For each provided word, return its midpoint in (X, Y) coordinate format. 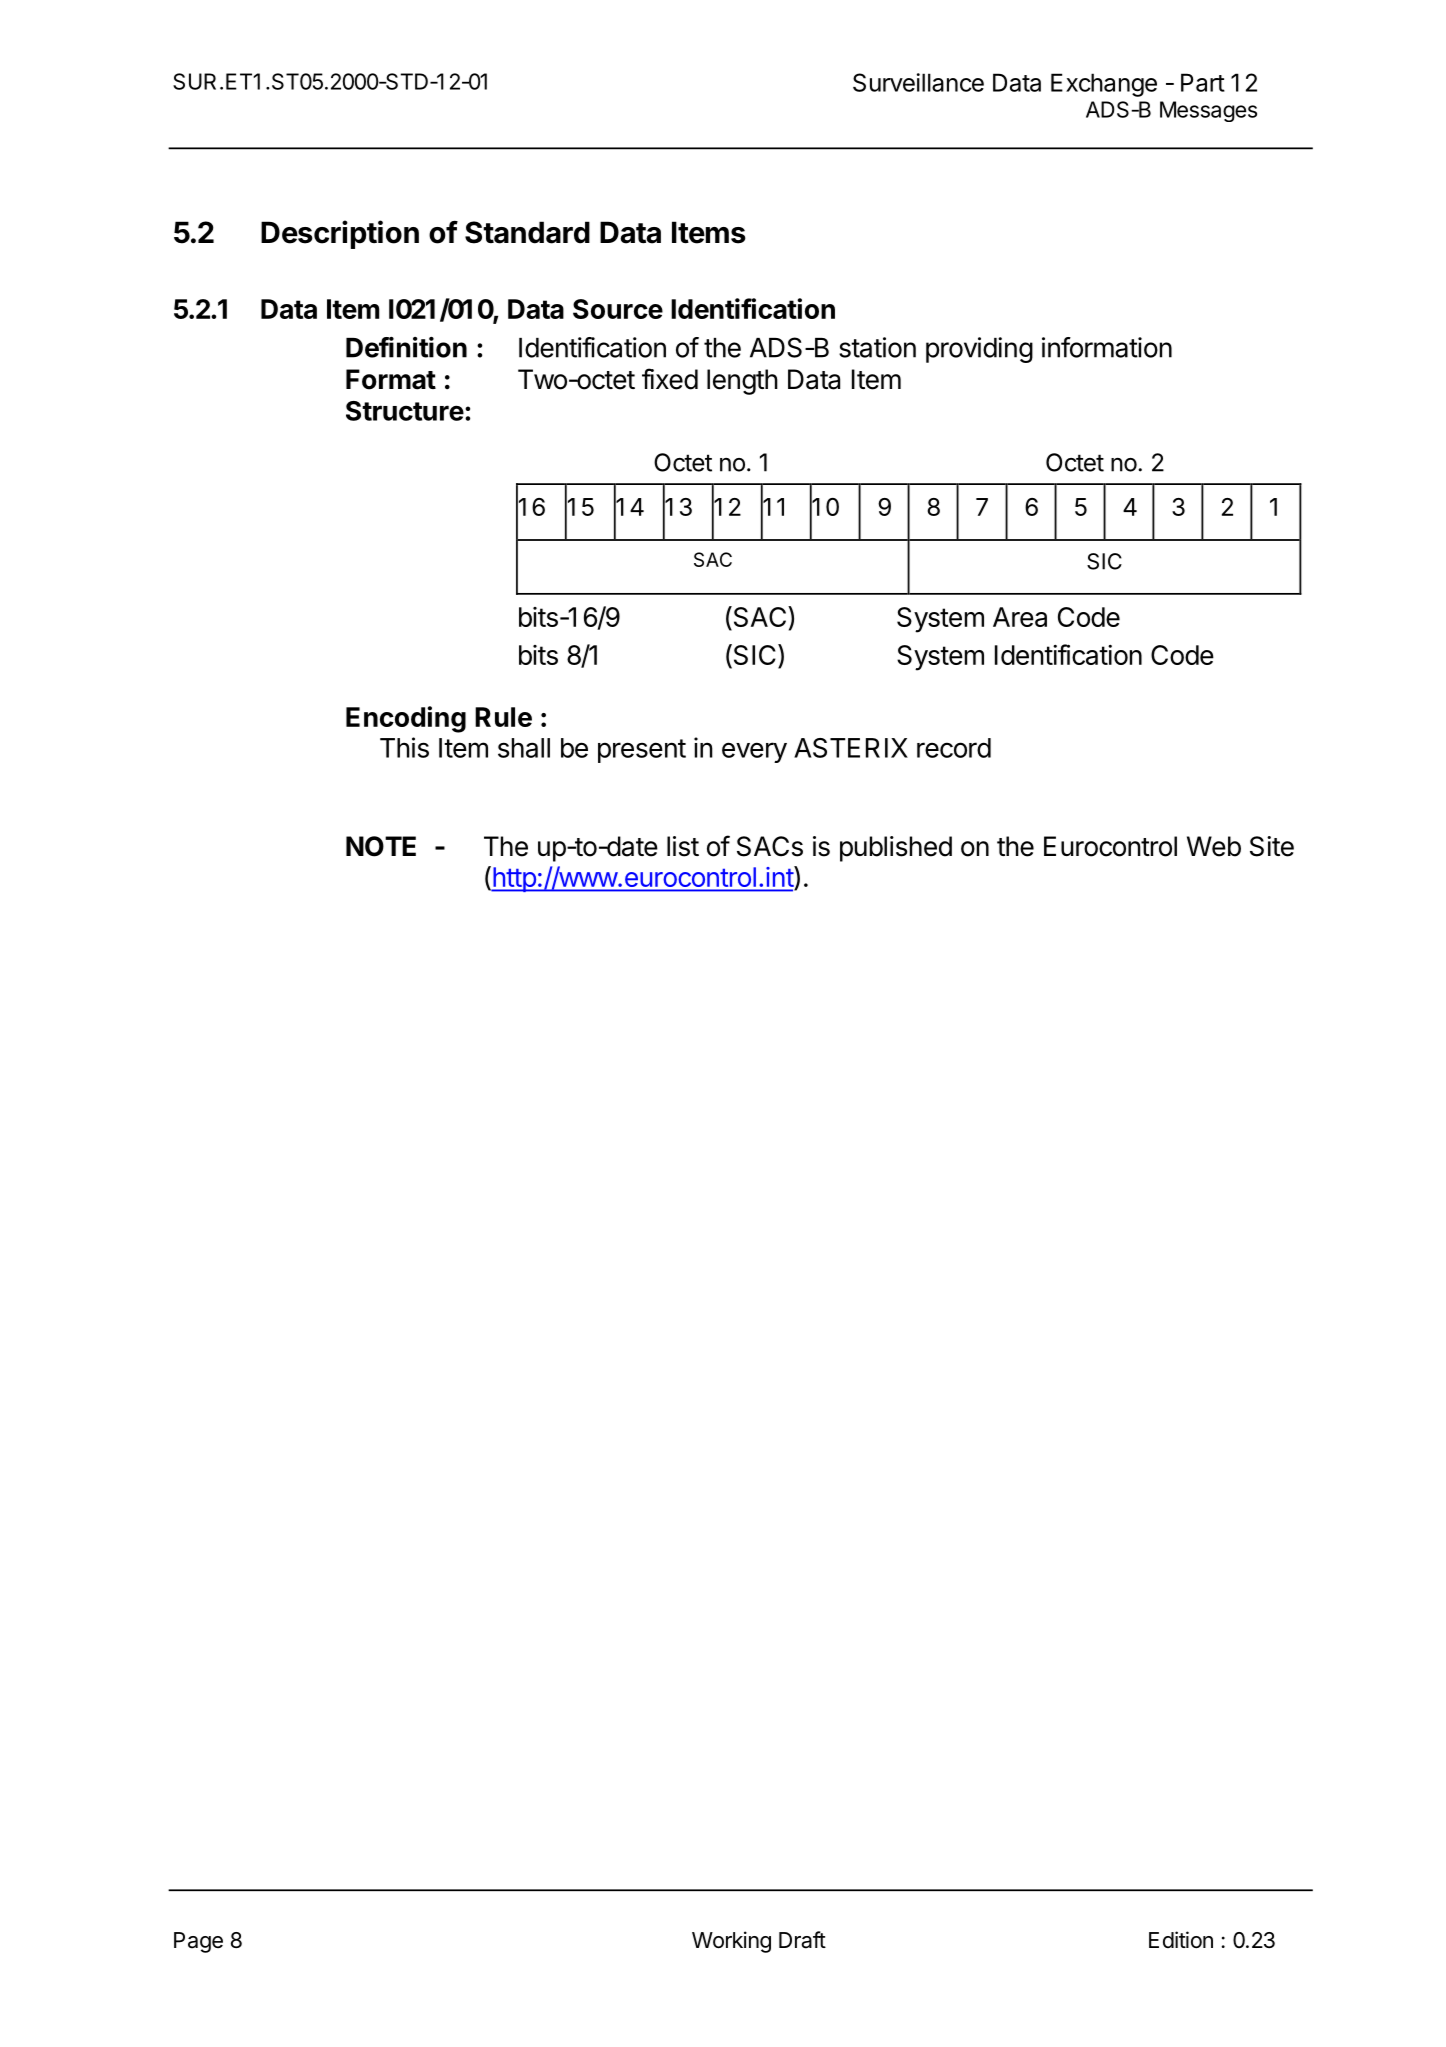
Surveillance (918, 82)
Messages (1208, 111)
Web (1214, 846)
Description (340, 234)
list (683, 846)
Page (198, 1942)
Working (731, 1942)
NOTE (381, 846)
